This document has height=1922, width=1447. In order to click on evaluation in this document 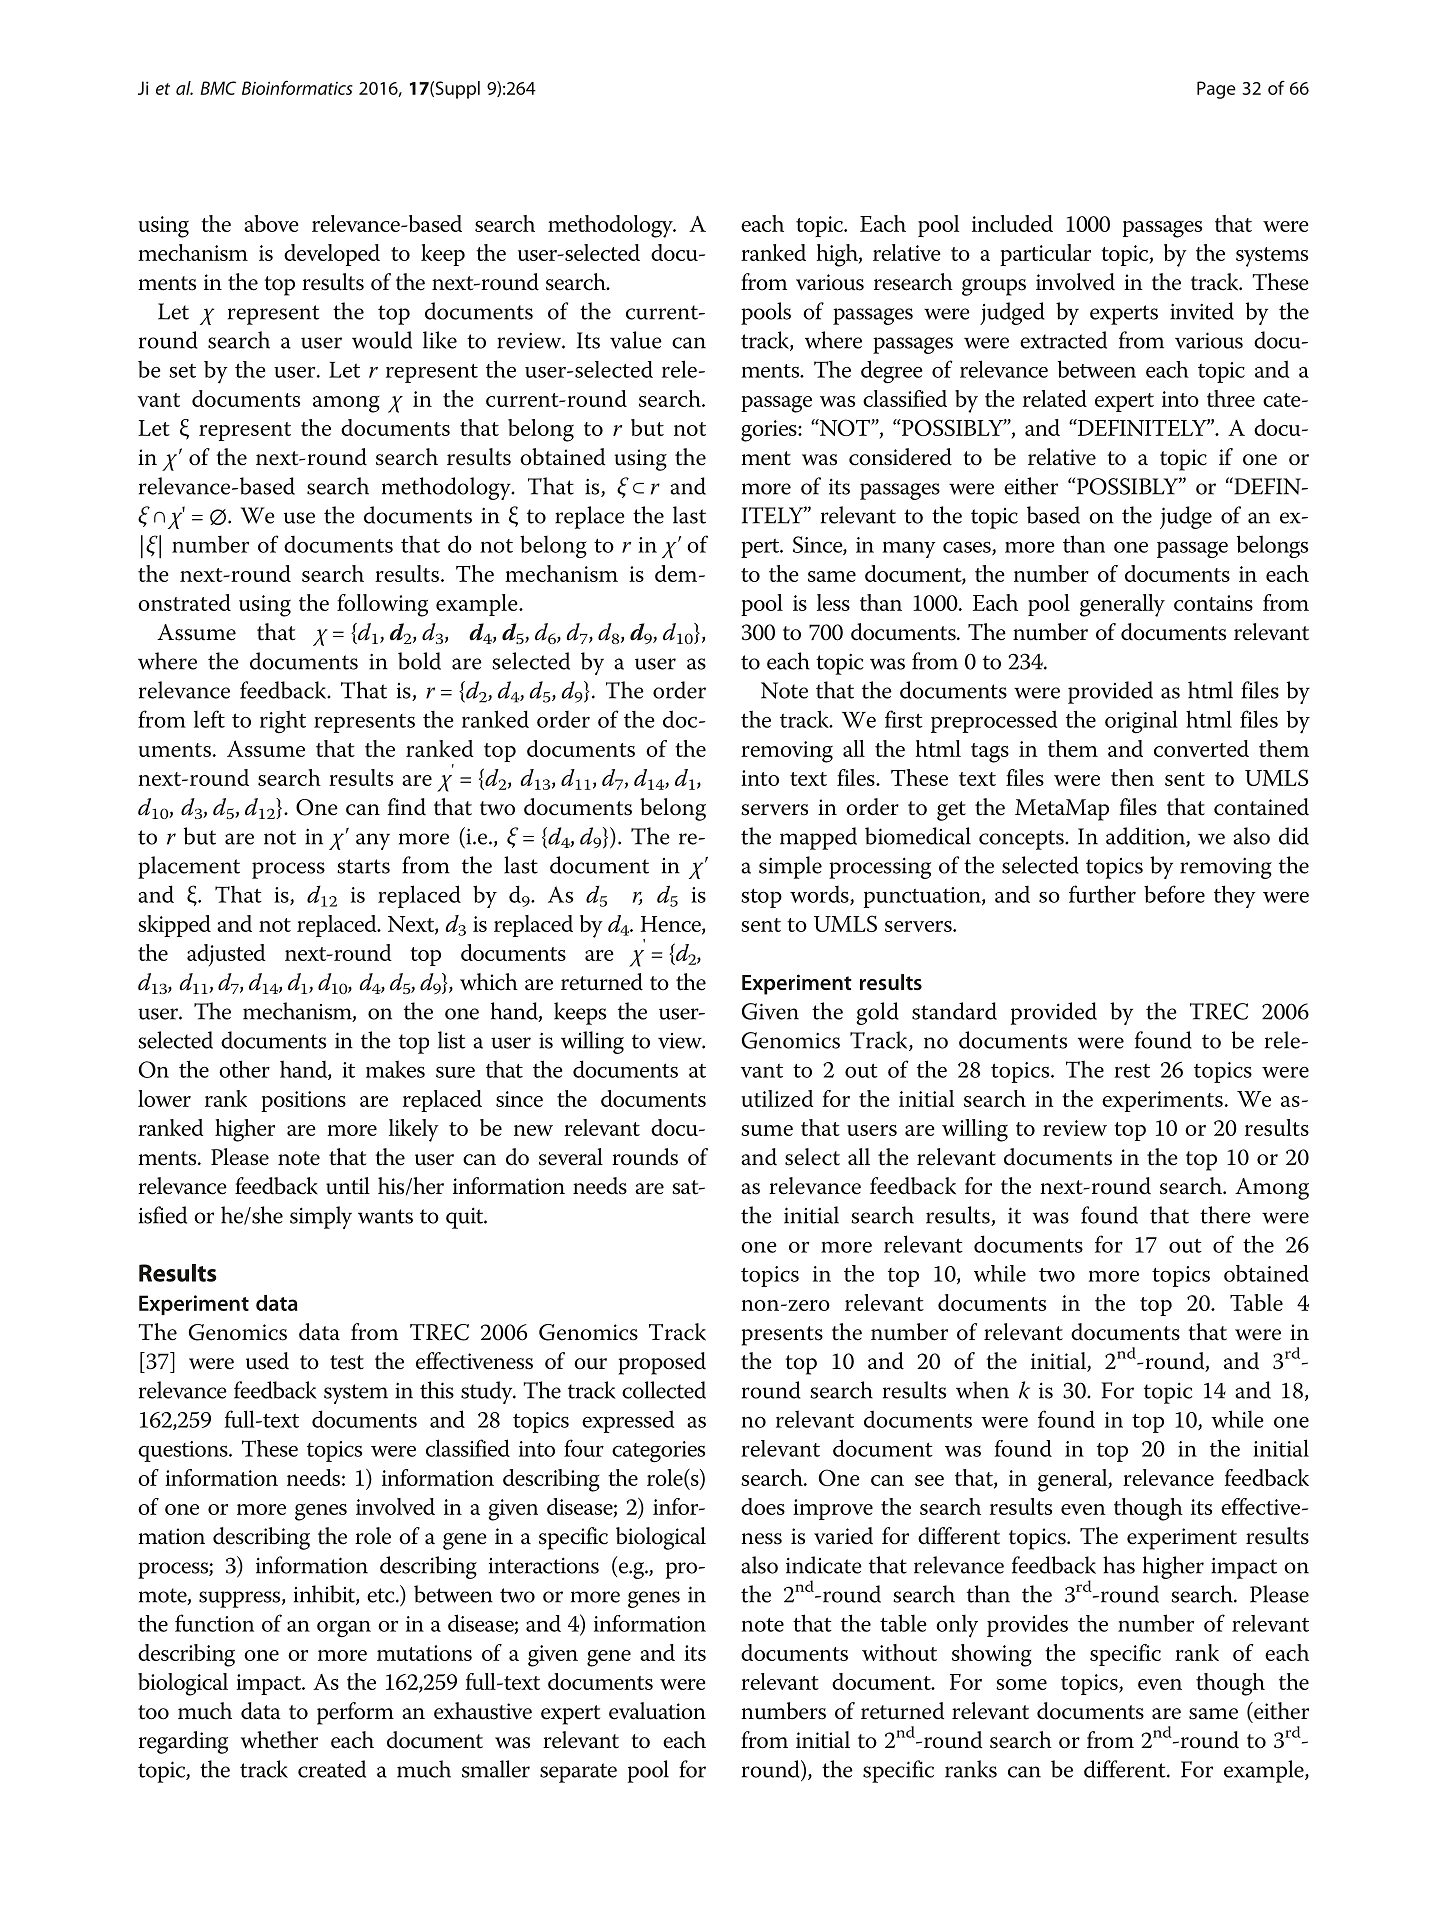, I will do `click(657, 1711)`.
